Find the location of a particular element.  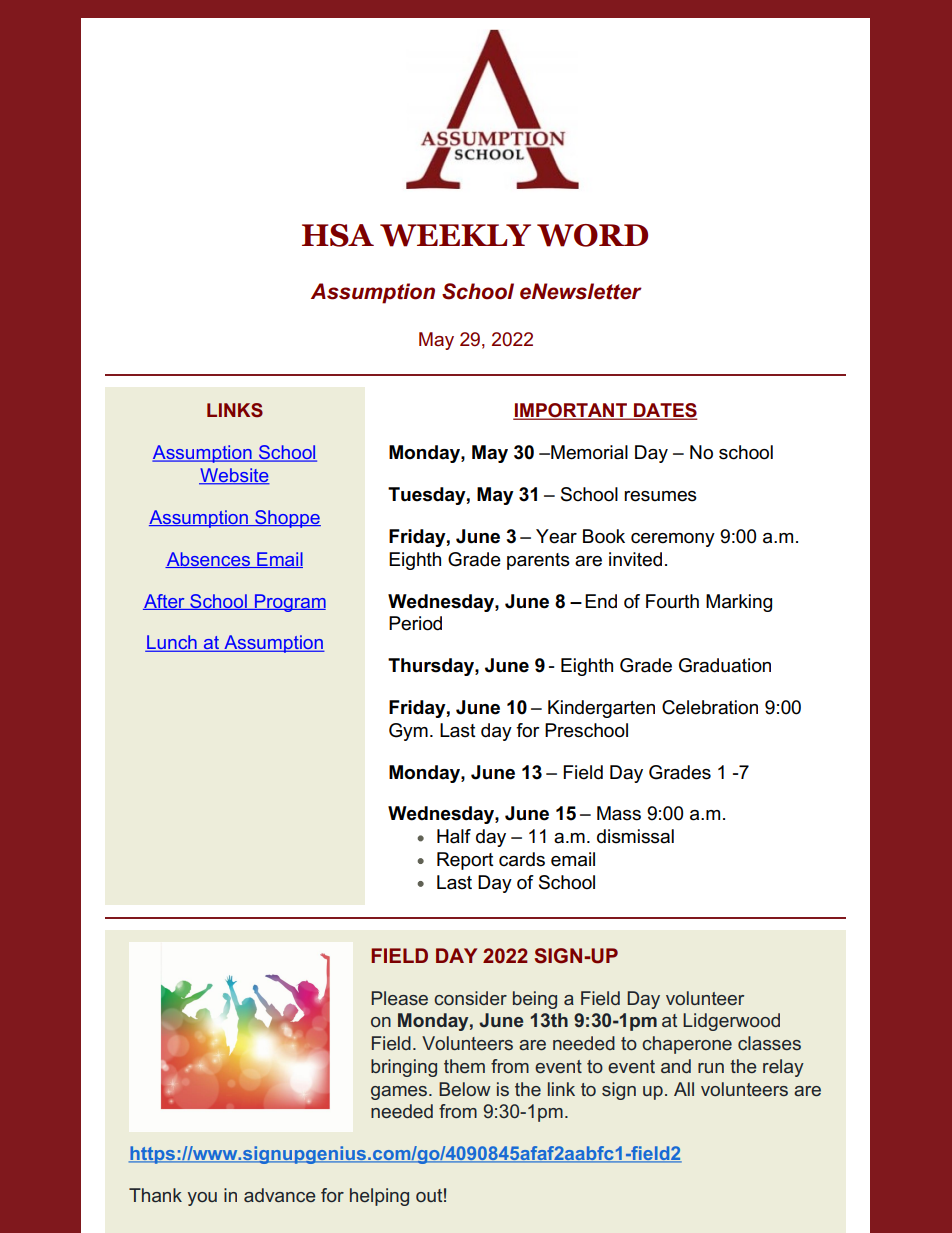

HSA is located at coordinates (338, 235).
